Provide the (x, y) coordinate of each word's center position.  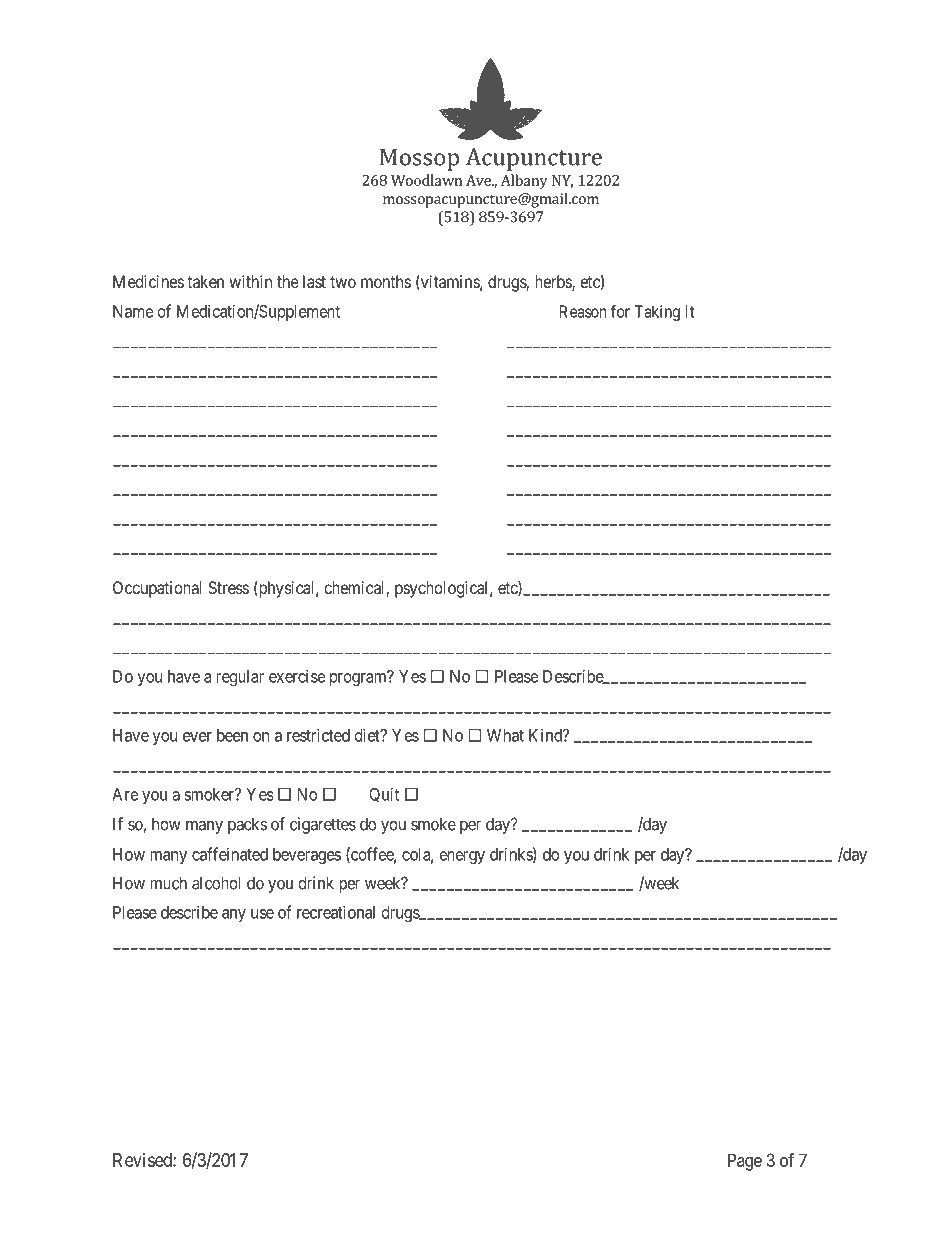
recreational (336, 912)
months (386, 281)
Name (133, 311)
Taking (657, 313)
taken (205, 281)
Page (745, 1162)
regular (240, 678)
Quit (384, 794)
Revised (143, 1160)
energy (462, 857)
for (620, 311)
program (359, 679)
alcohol (216, 883)
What (505, 735)
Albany (524, 181)
